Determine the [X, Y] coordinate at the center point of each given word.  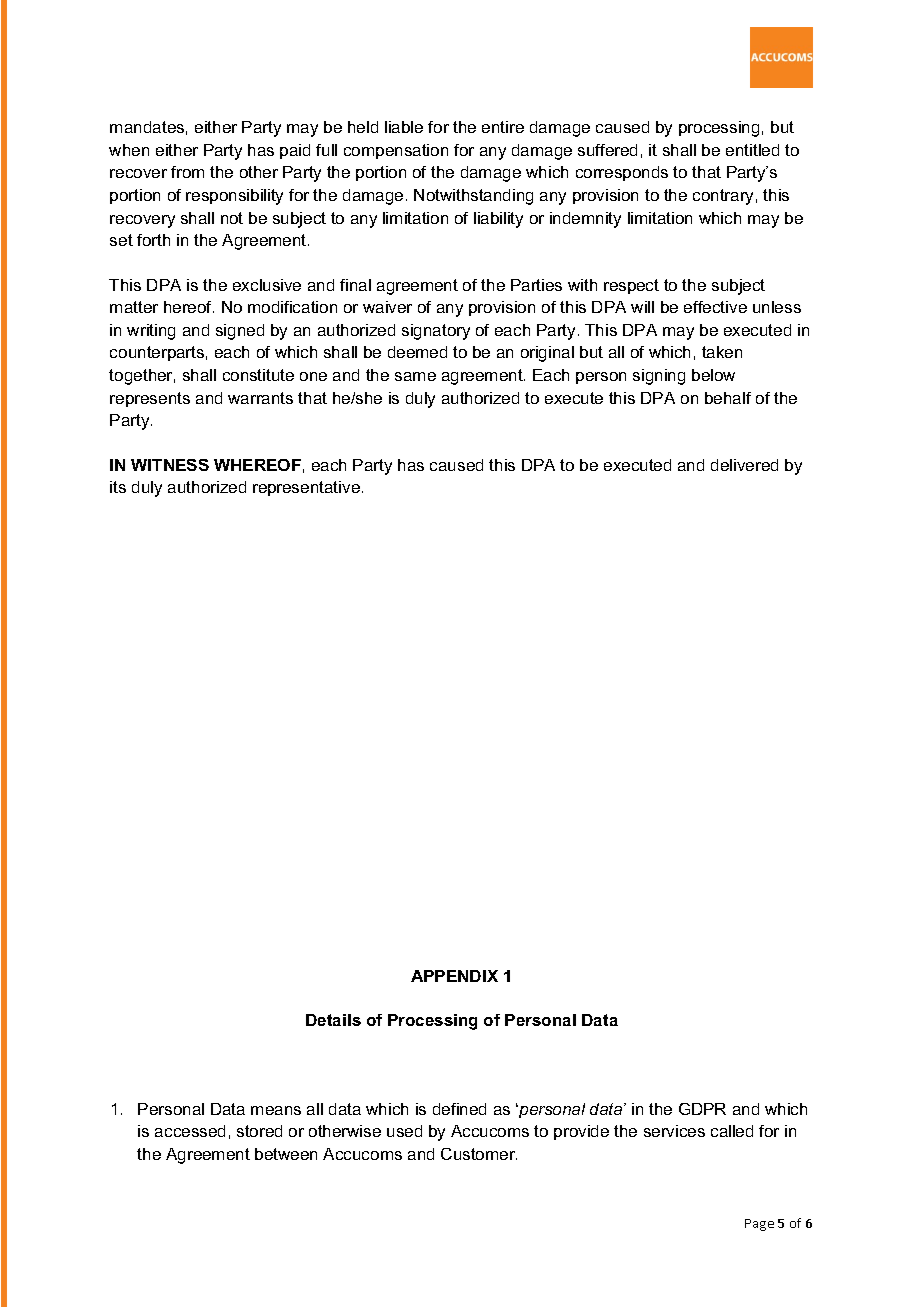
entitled [752, 150]
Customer [479, 1154]
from [187, 172]
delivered [744, 465]
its [118, 487]
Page [759, 1225]
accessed [190, 1131]
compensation [396, 151]
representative [306, 488]
